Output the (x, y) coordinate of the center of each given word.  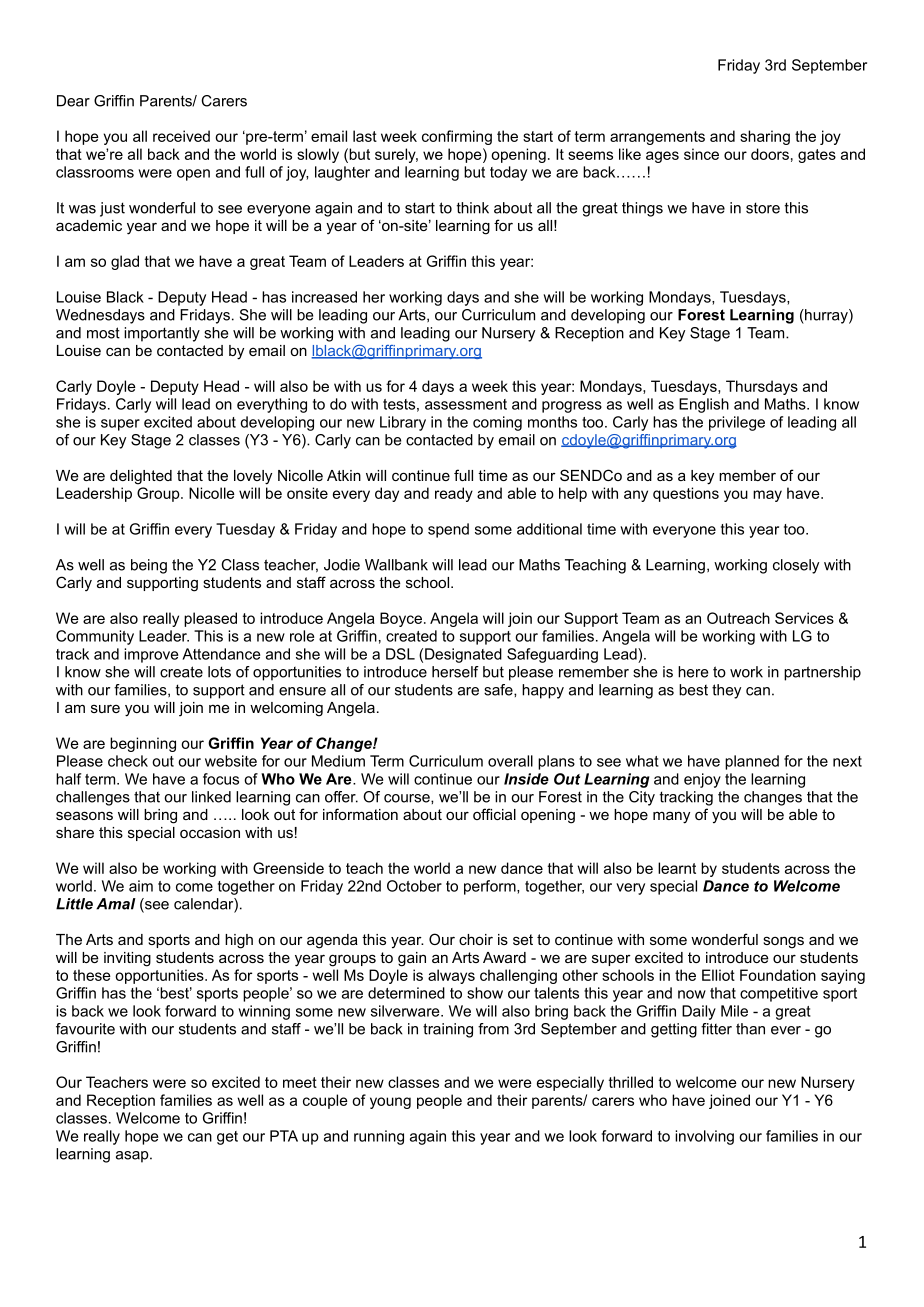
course (408, 798)
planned (752, 762)
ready (454, 494)
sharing (765, 137)
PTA (284, 1136)
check (128, 761)
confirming (457, 137)
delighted (141, 477)
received (181, 136)
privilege (737, 423)
